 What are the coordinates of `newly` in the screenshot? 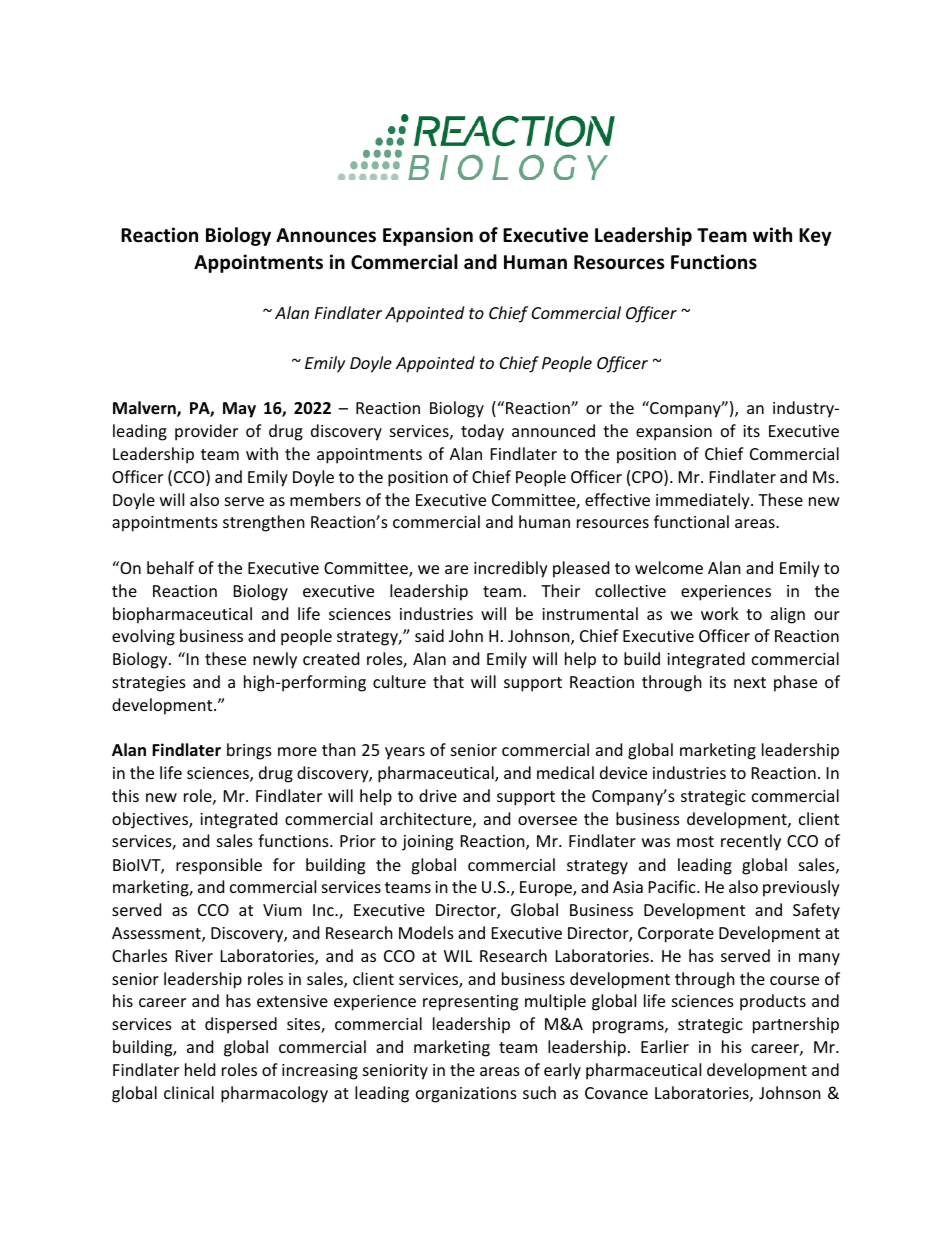 It's located at (275, 660).
